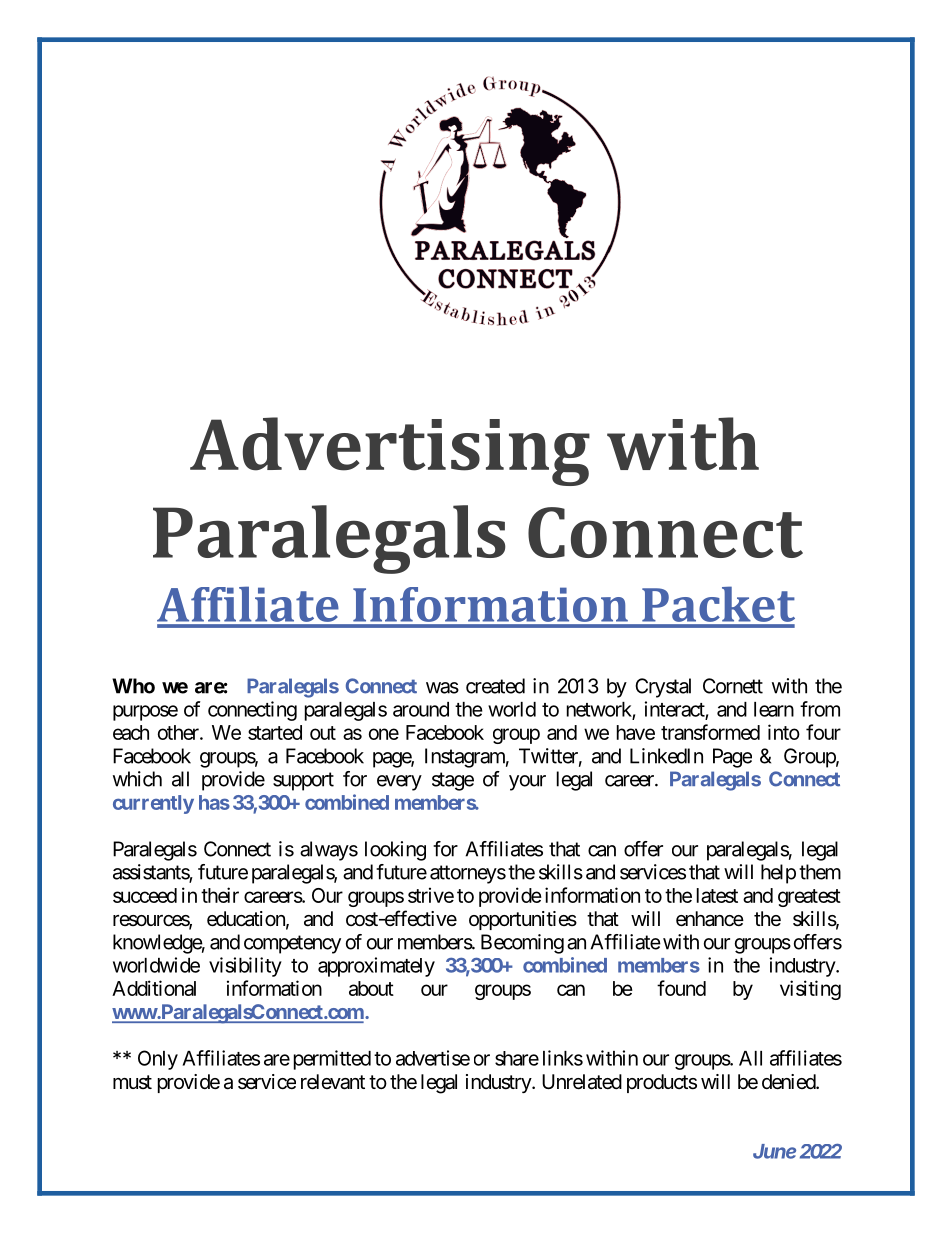 The width and height of the image is (952, 1233). What do you see at coordinates (421, 709) in the image?
I see `around` at bounding box center [421, 709].
